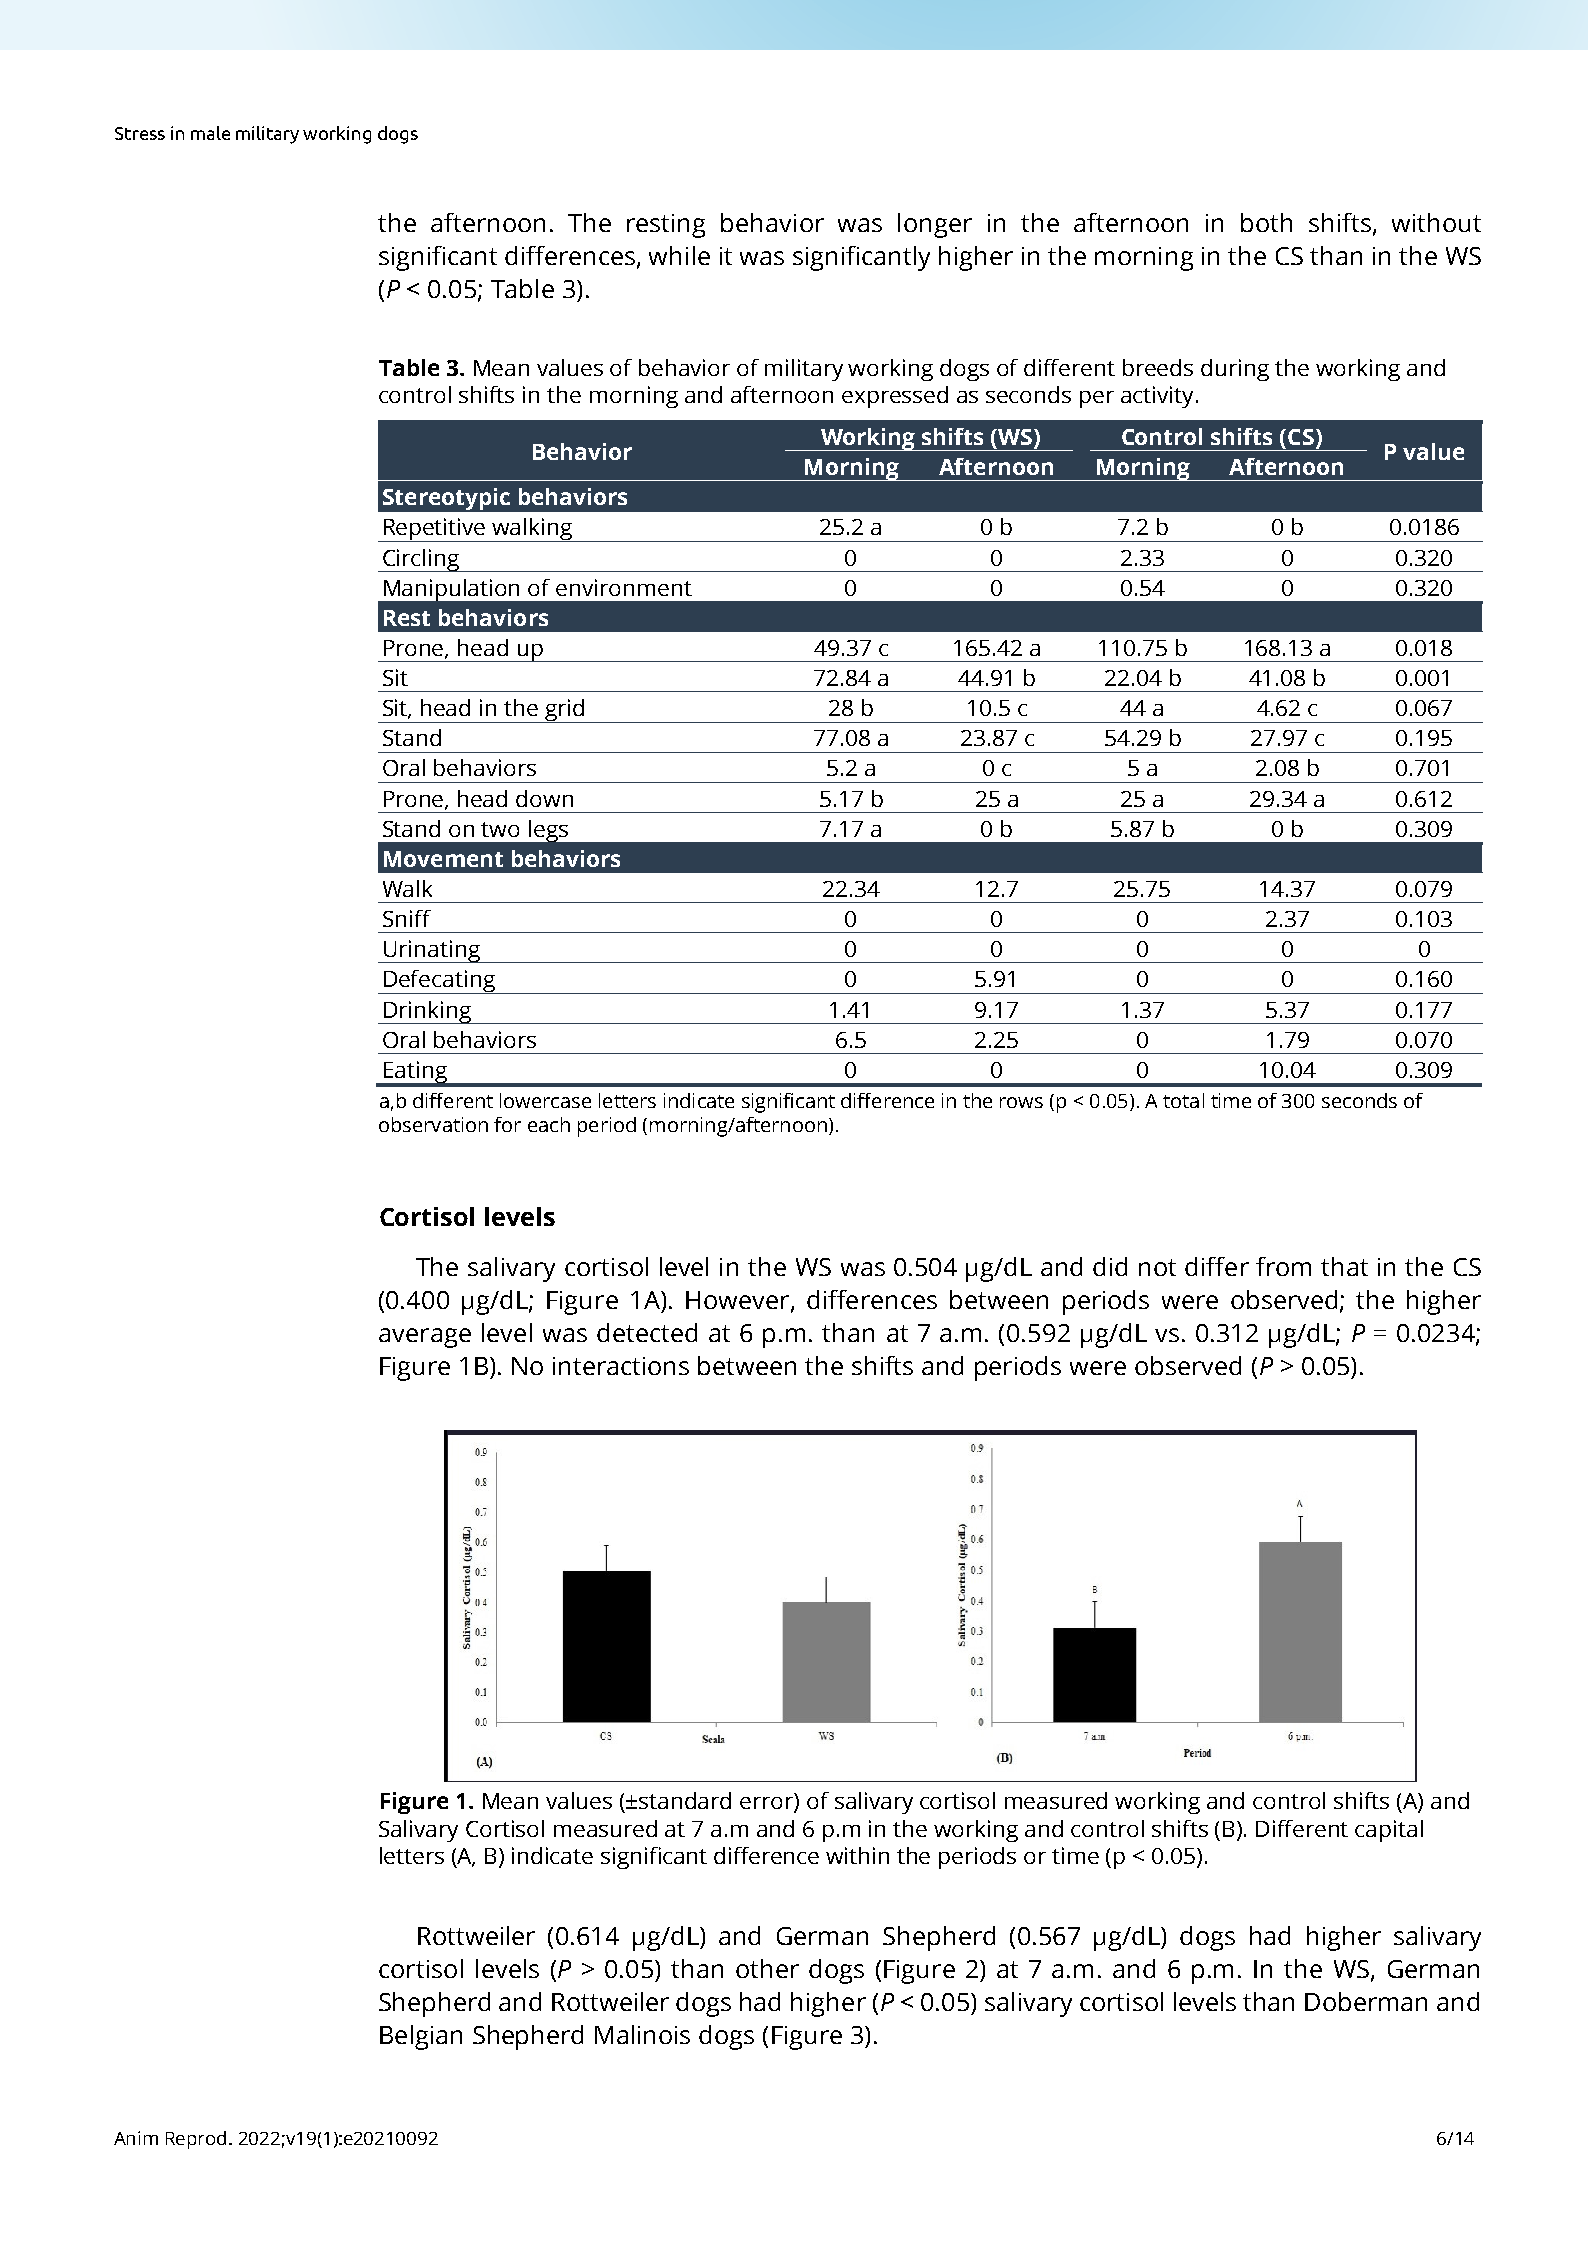  I want to click on male, so click(210, 133).
